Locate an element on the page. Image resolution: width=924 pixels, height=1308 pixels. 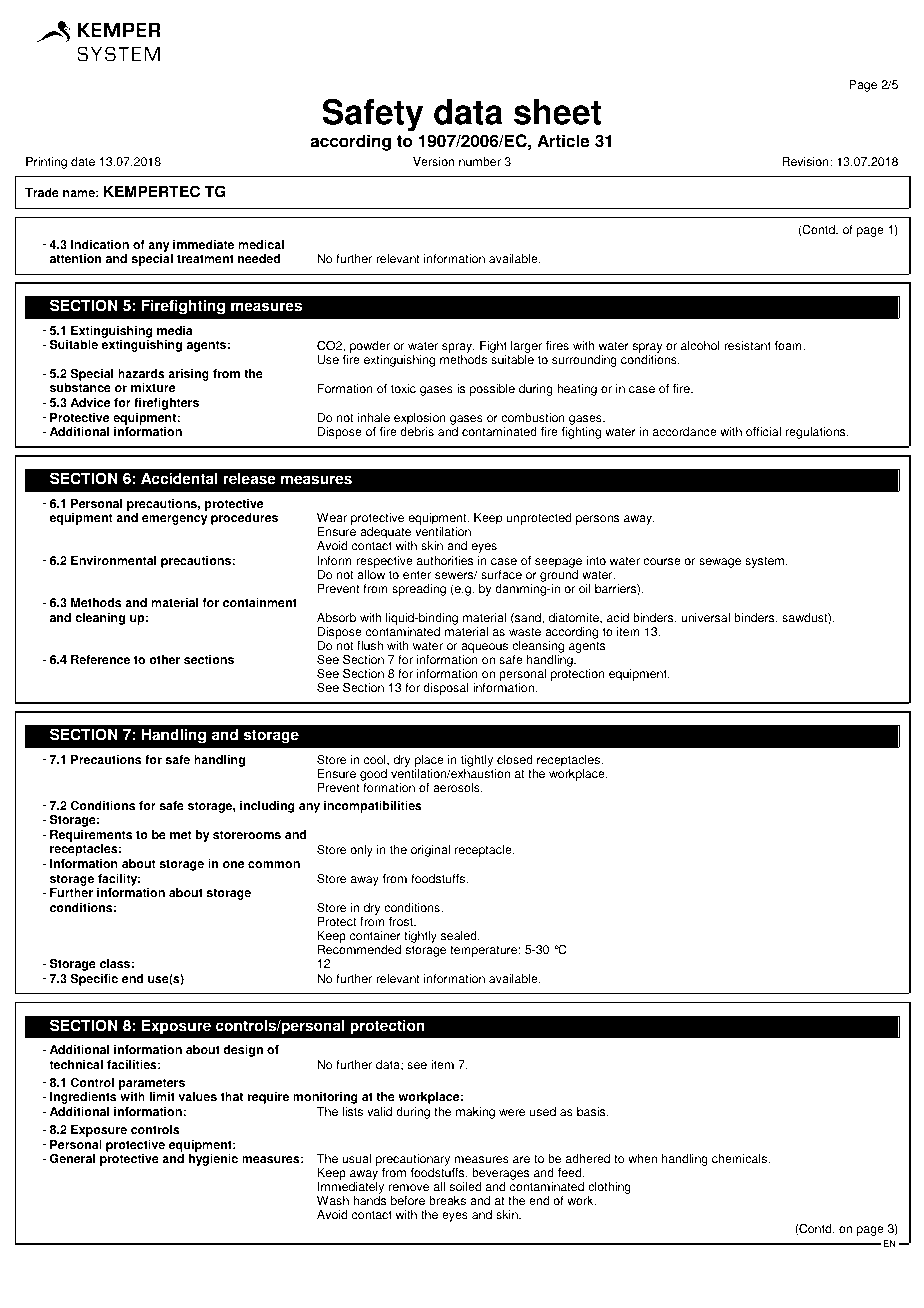
General is located at coordinates (72, 1158).
